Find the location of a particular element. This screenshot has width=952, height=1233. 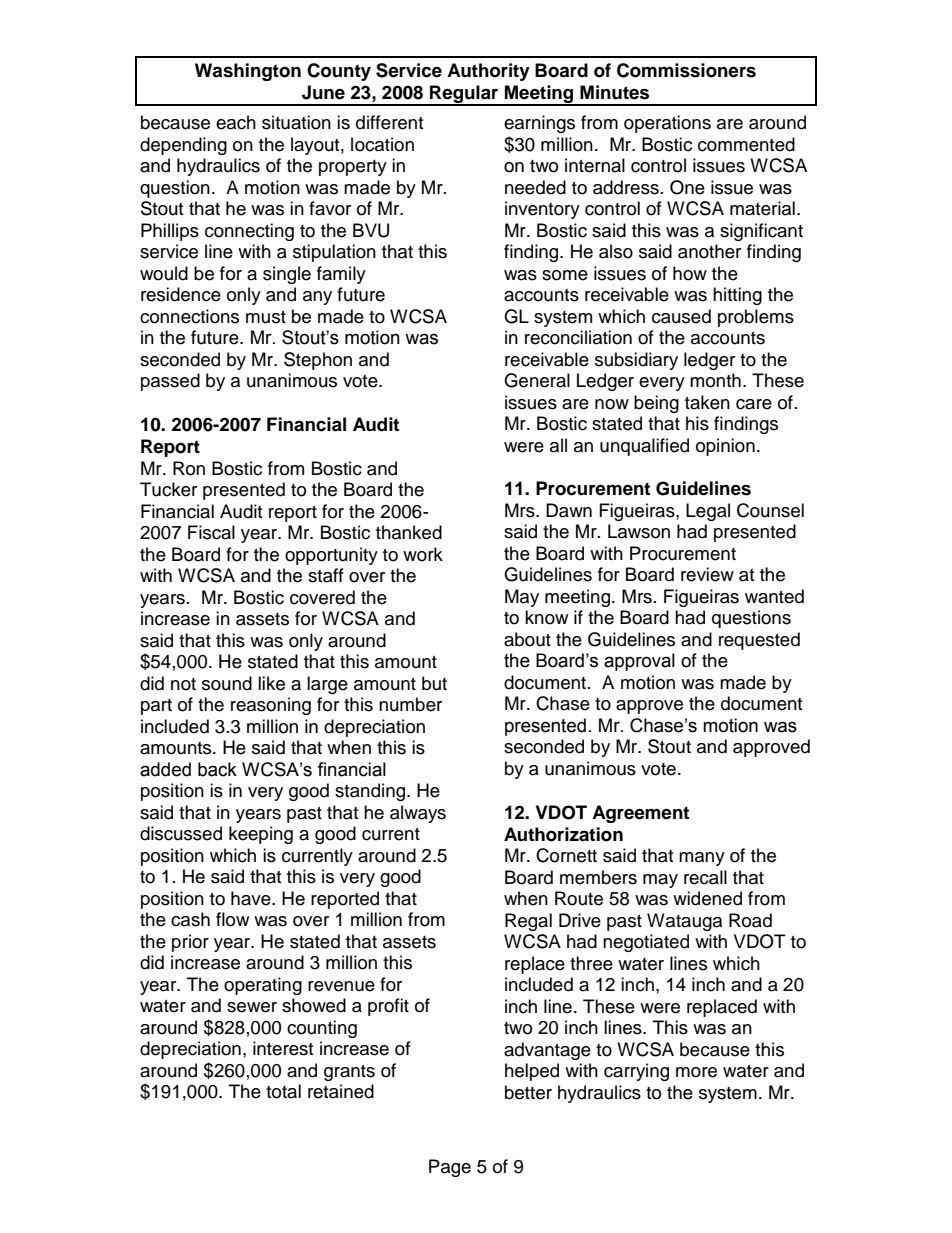

more is located at coordinates (696, 1072).
